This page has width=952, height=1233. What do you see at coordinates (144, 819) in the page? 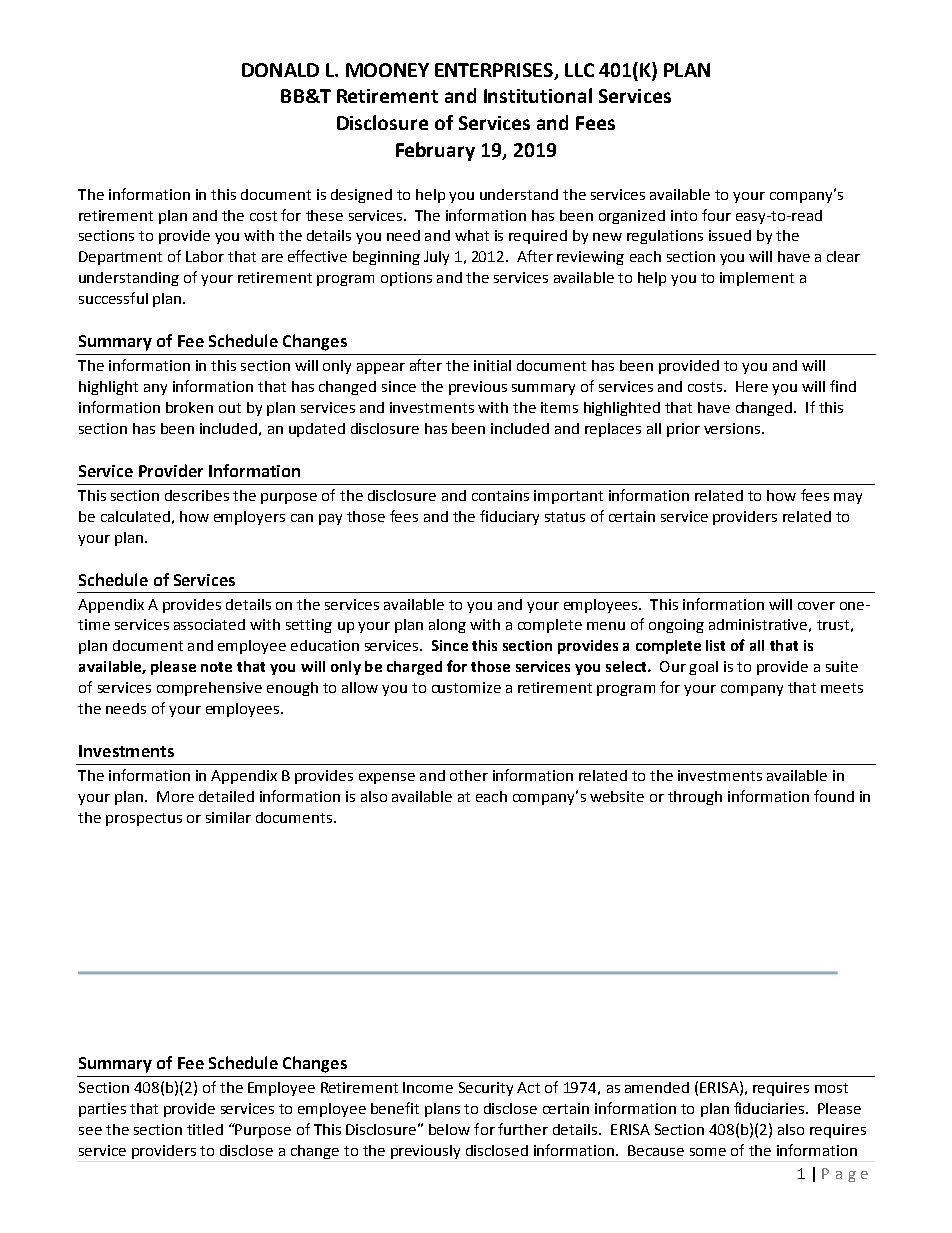
I see `prospectus` at bounding box center [144, 819].
